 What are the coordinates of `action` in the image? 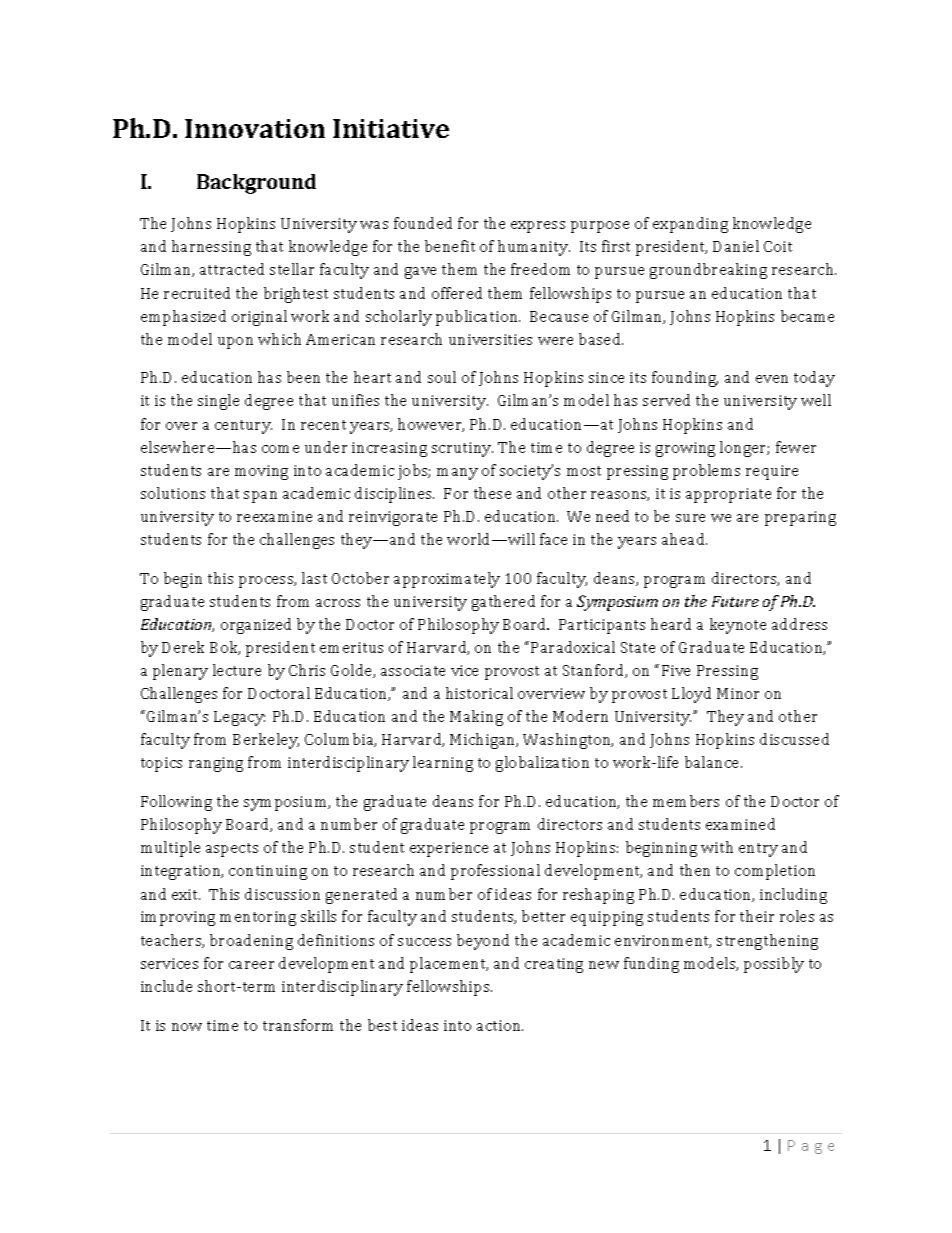 It's located at (500, 1025).
